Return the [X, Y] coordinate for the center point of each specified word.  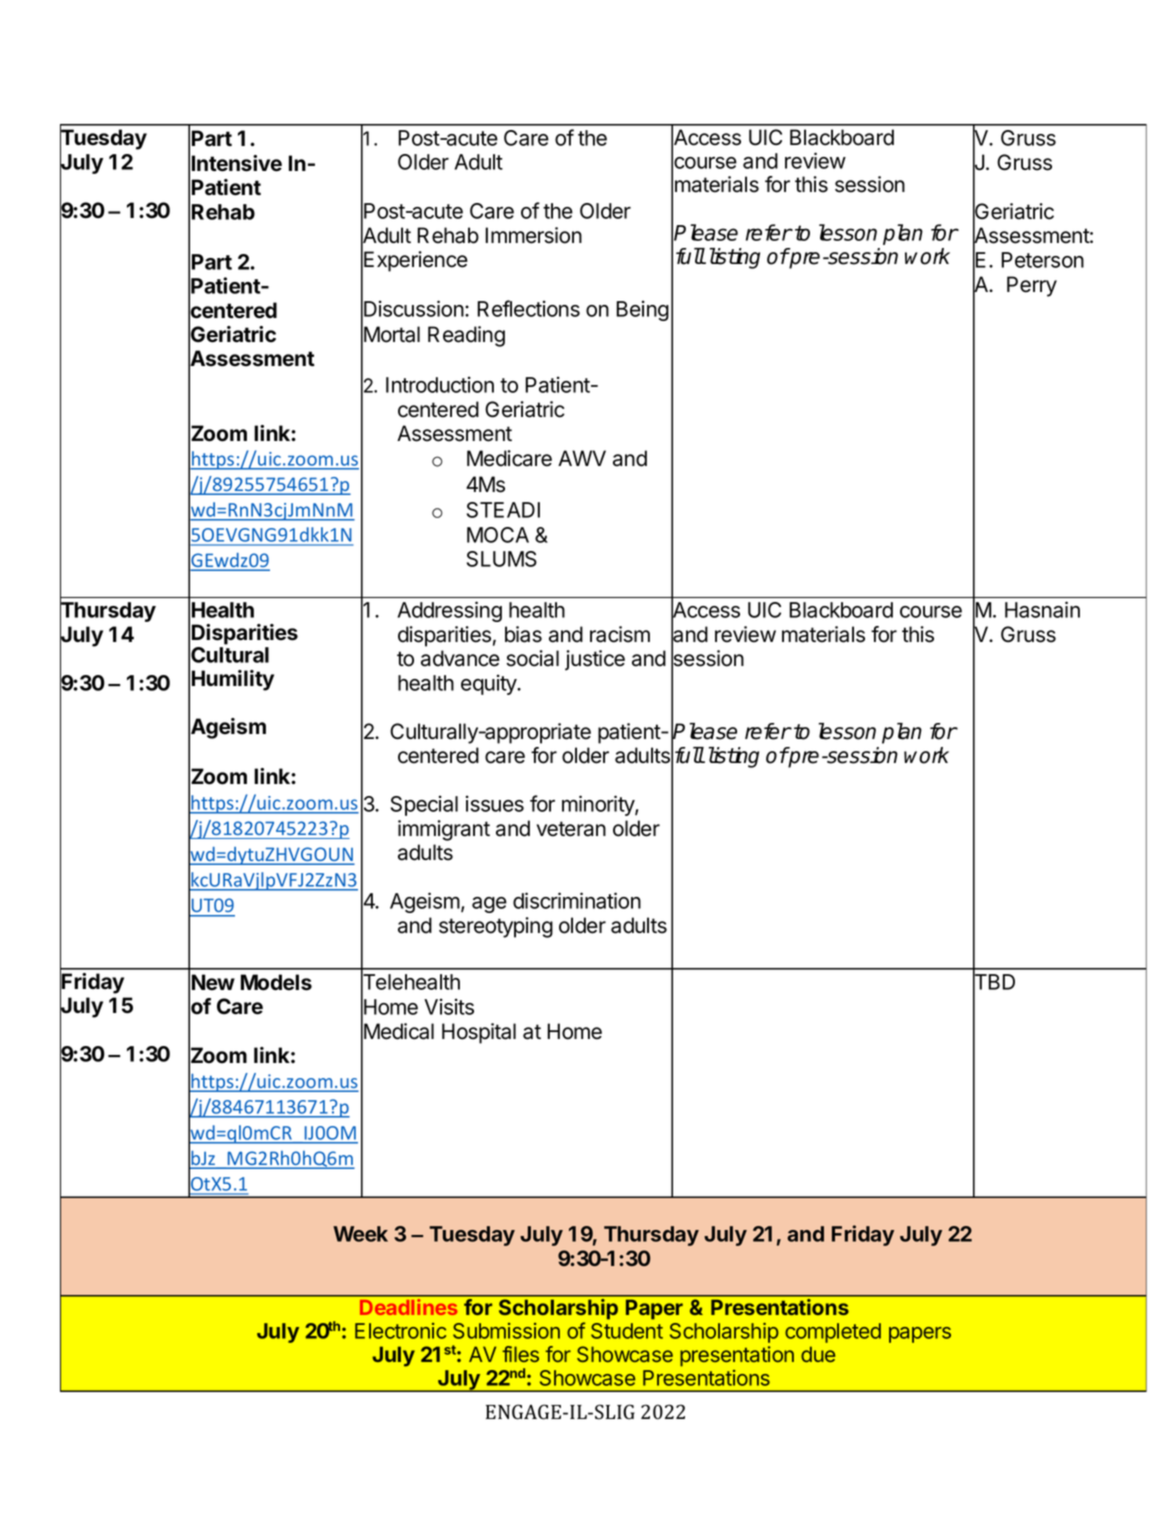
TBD [994, 982]
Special [424, 805]
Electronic [400, 1331]
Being [642, 310]
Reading [466, 336]
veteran [571, 829]
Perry [1032, 286]
